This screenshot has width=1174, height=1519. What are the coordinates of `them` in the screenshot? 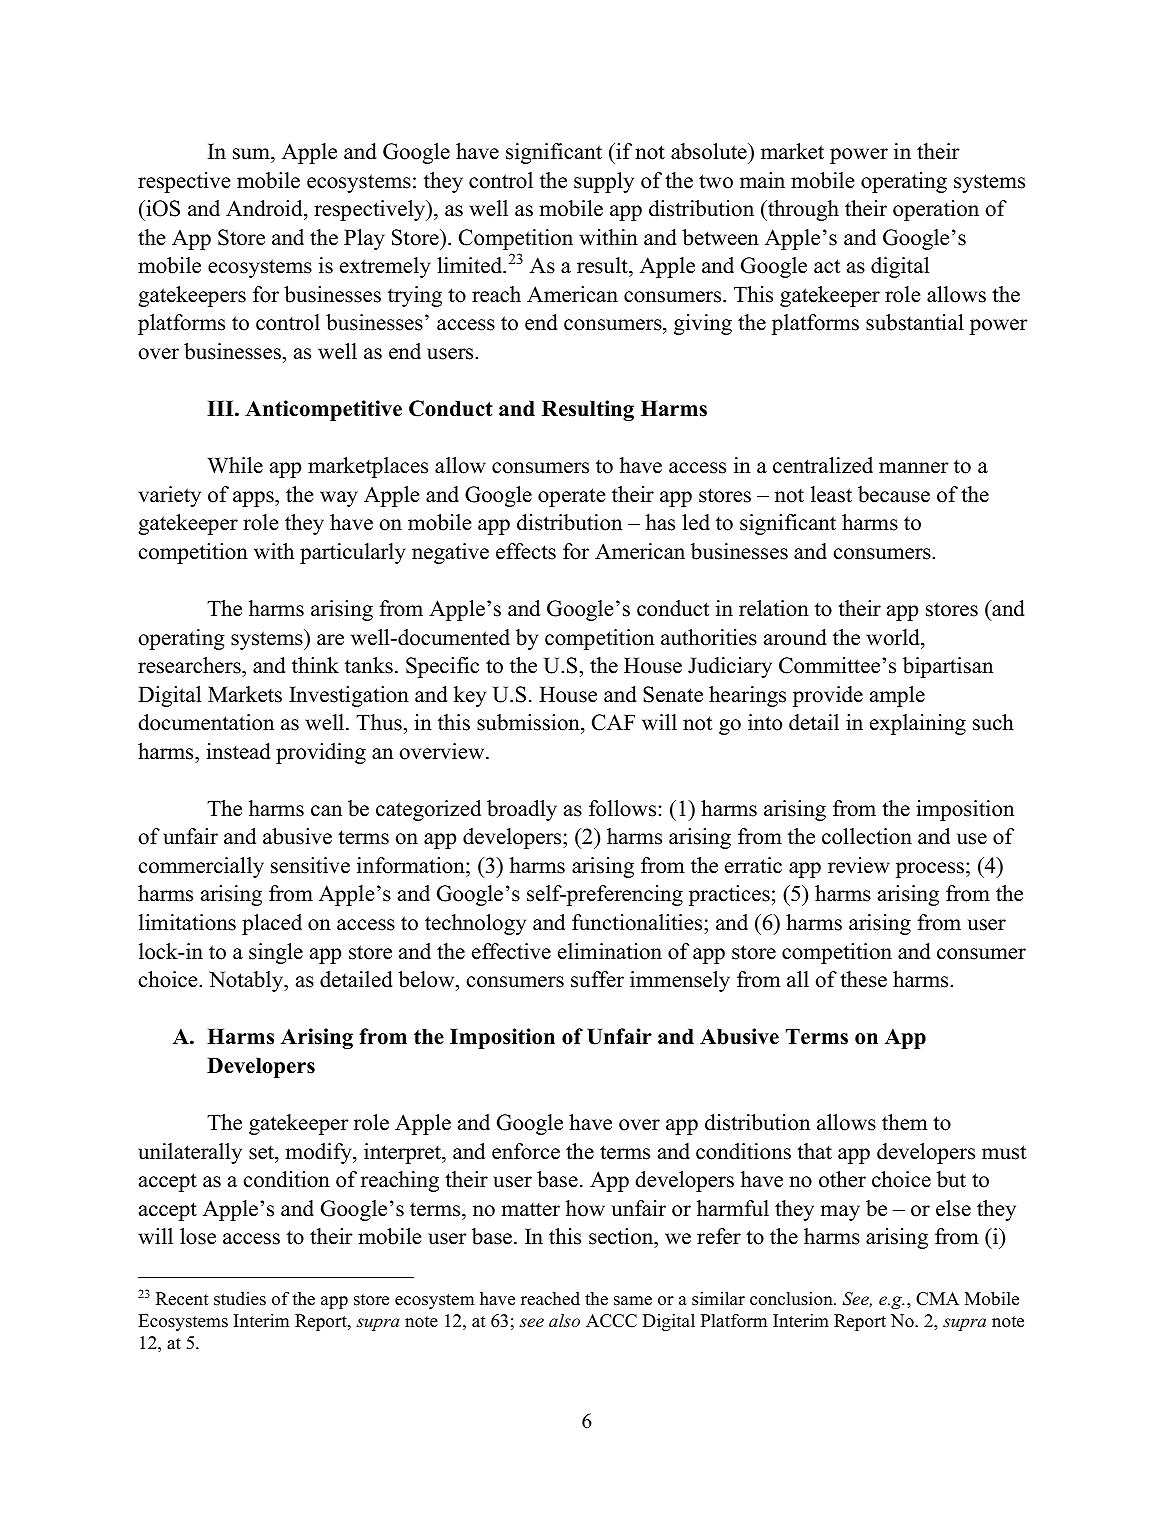 It's located at (905, 1122).
